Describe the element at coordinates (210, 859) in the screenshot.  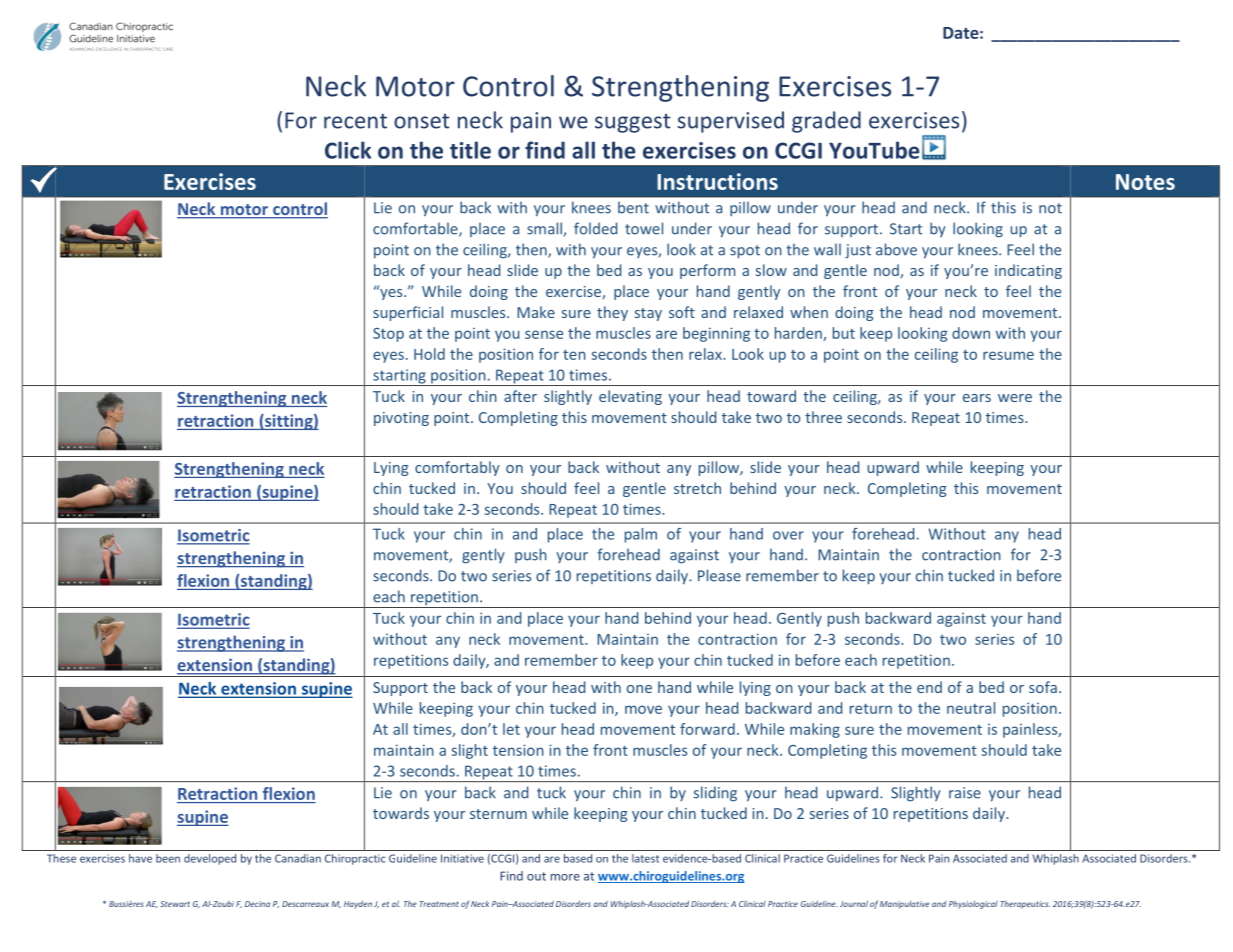
I see `developed` at that location.
